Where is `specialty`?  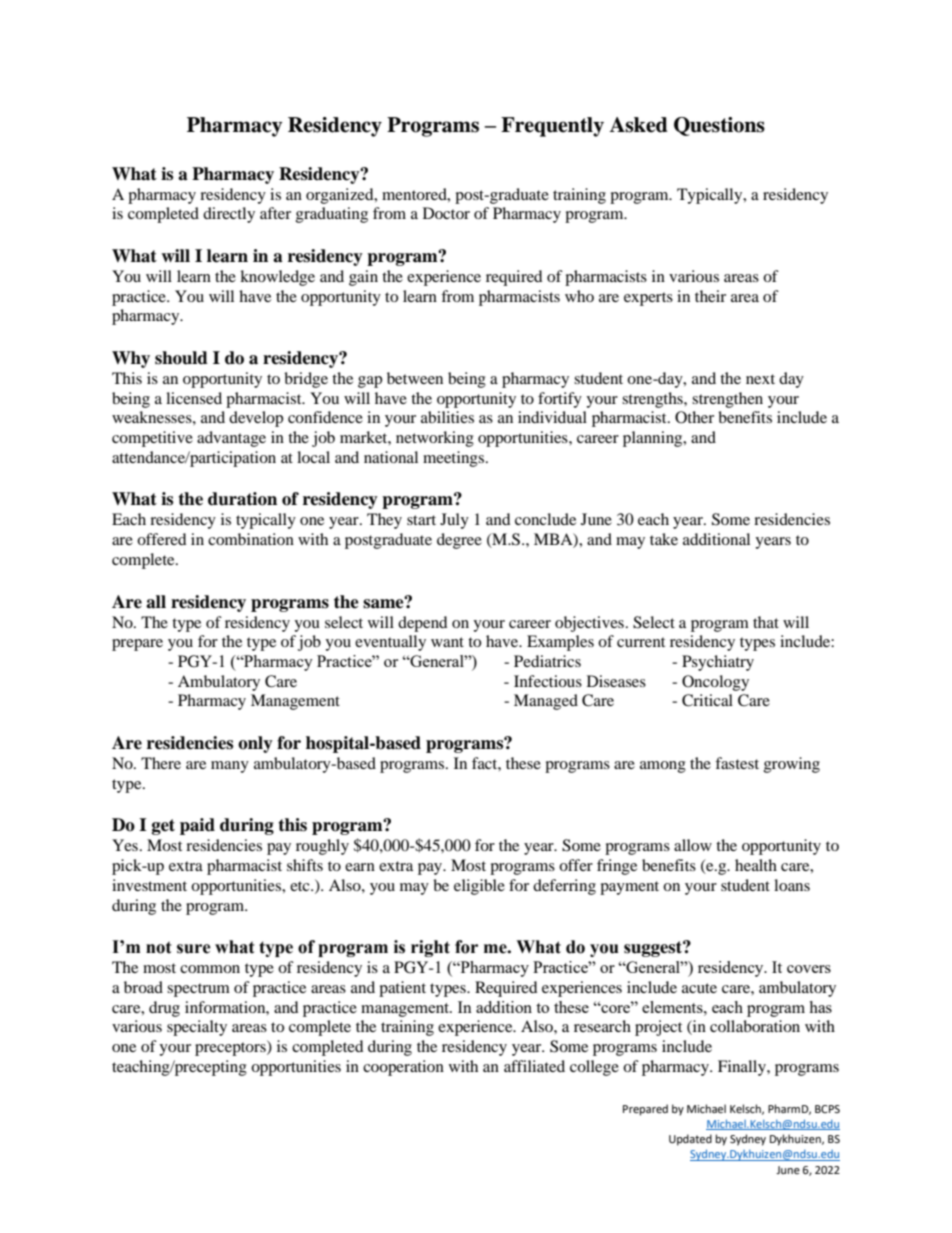
specialty is located at coordinates (197, 1028).
